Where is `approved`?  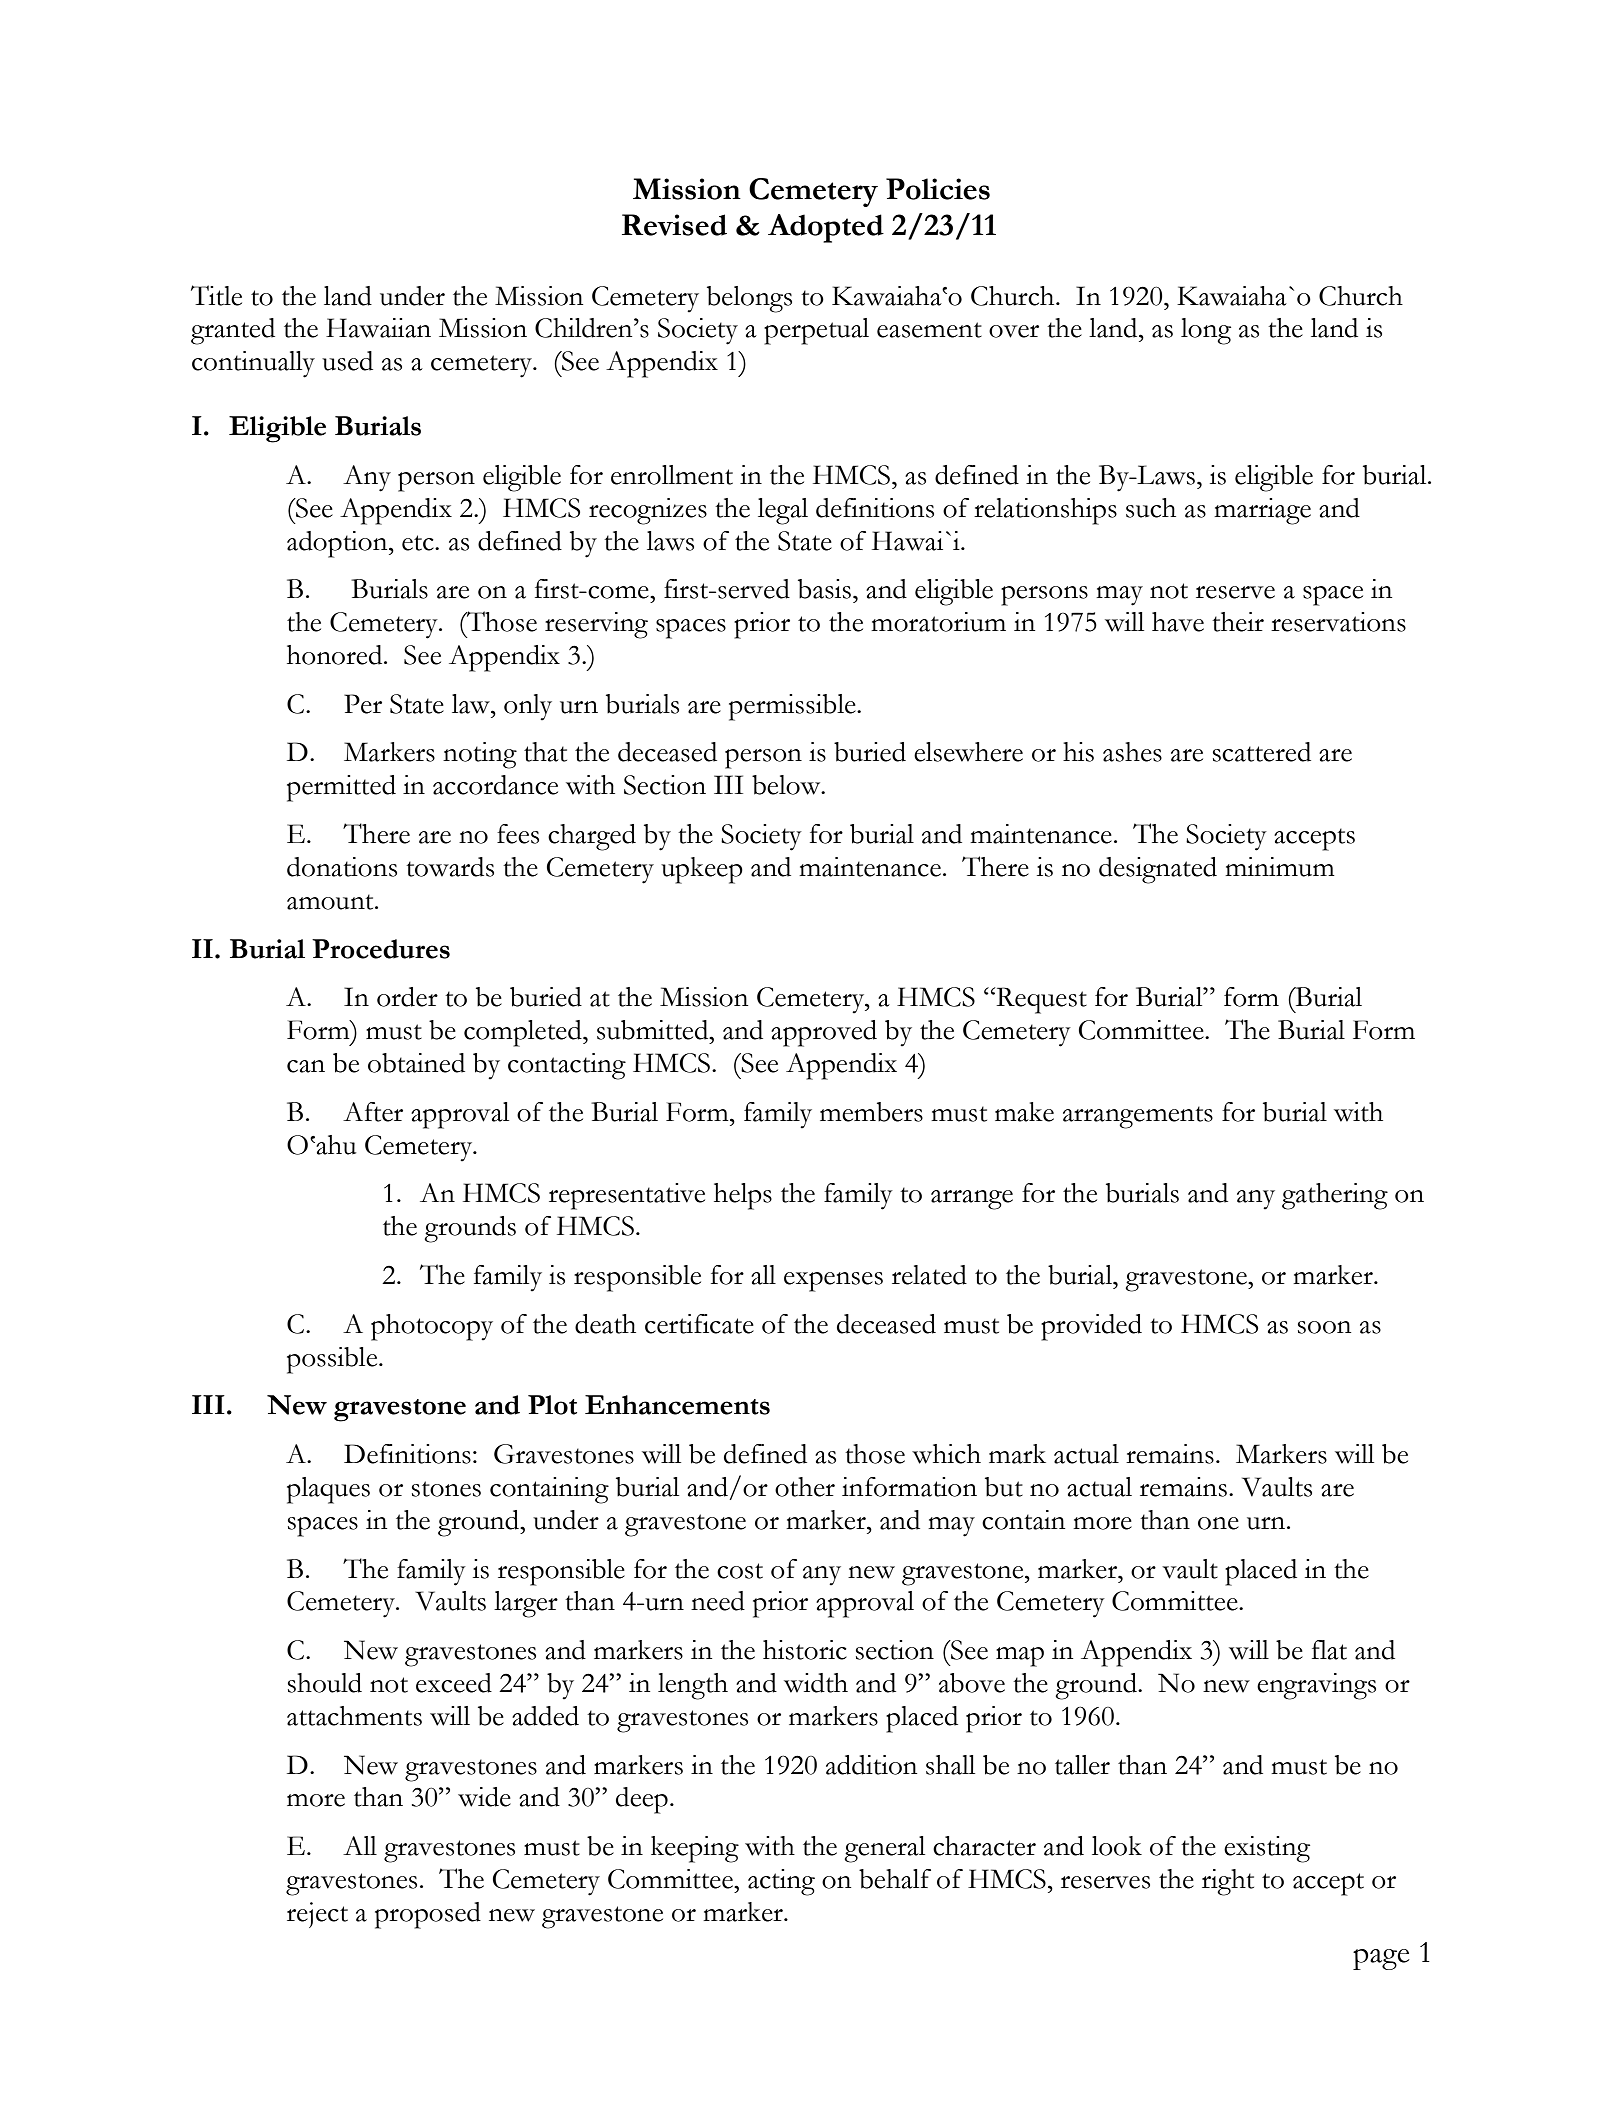
approved is located at coordinates (824, 1033).
